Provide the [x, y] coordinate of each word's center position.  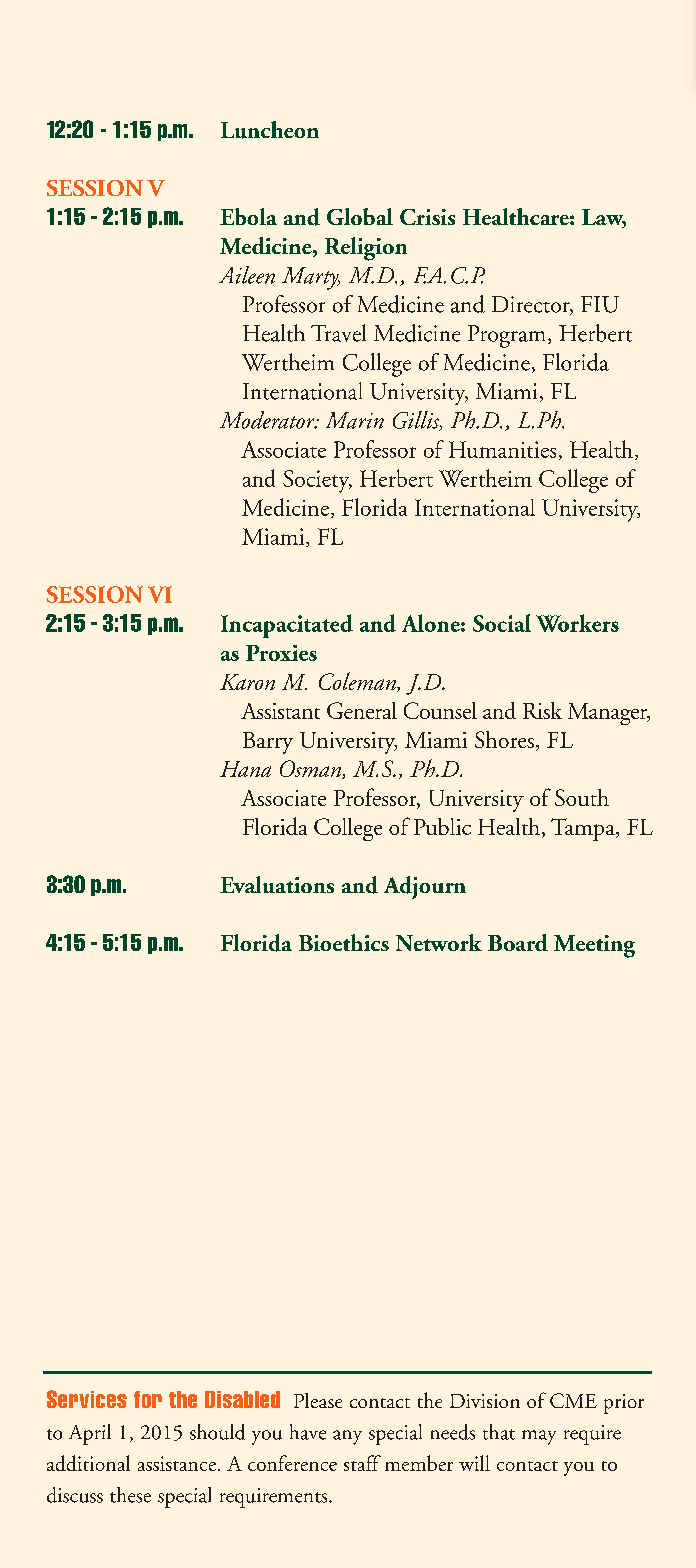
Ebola [248, 216]
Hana [245, 769]
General [362, 710]
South [582, 797]
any [347, 1437]
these [130, 1495]
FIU [600, 304]
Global [360, 216]
